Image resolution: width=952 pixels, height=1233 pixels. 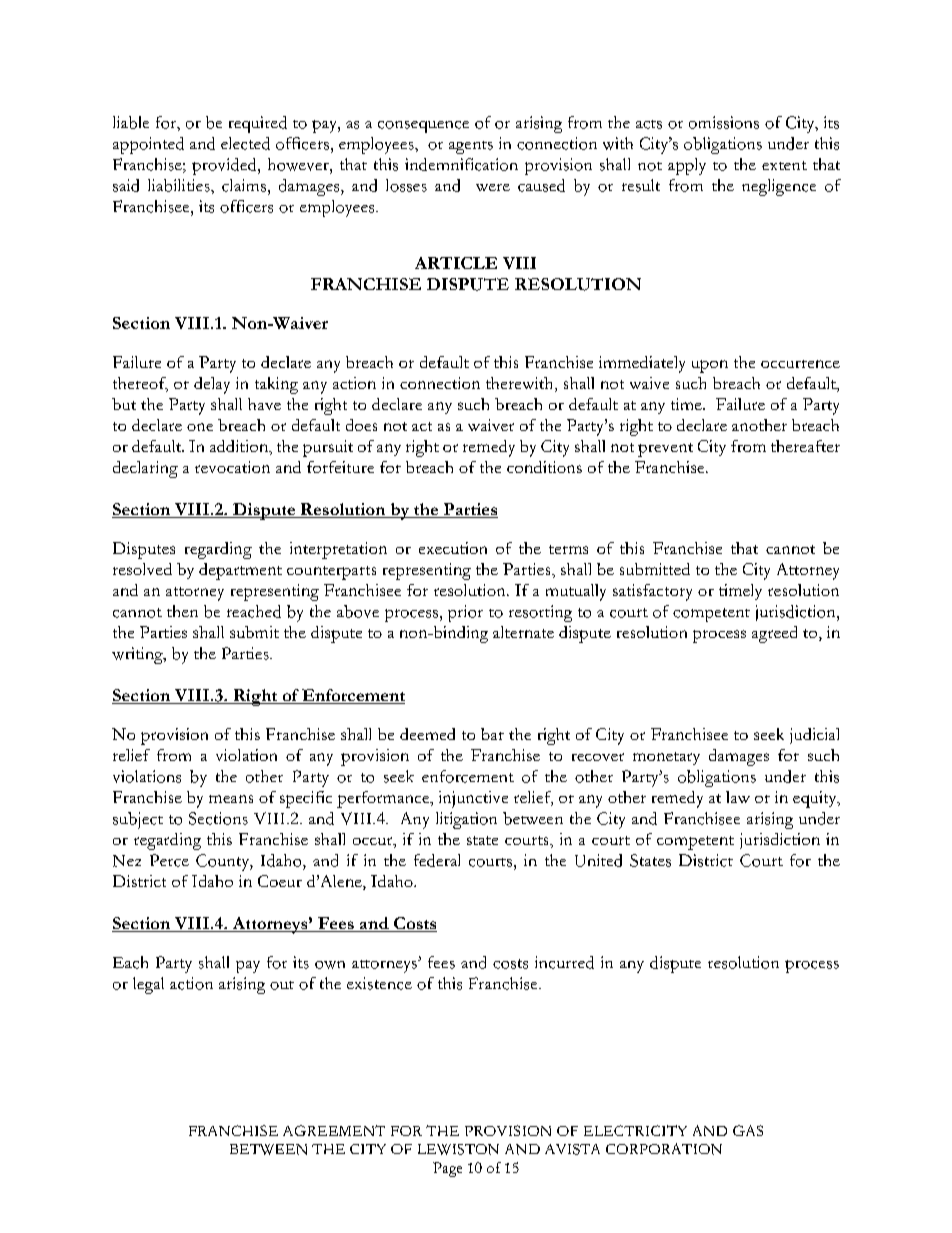 What do you see at coordinates (738, 797) in the image?
I see `law` at bounding box center [738, 797].
